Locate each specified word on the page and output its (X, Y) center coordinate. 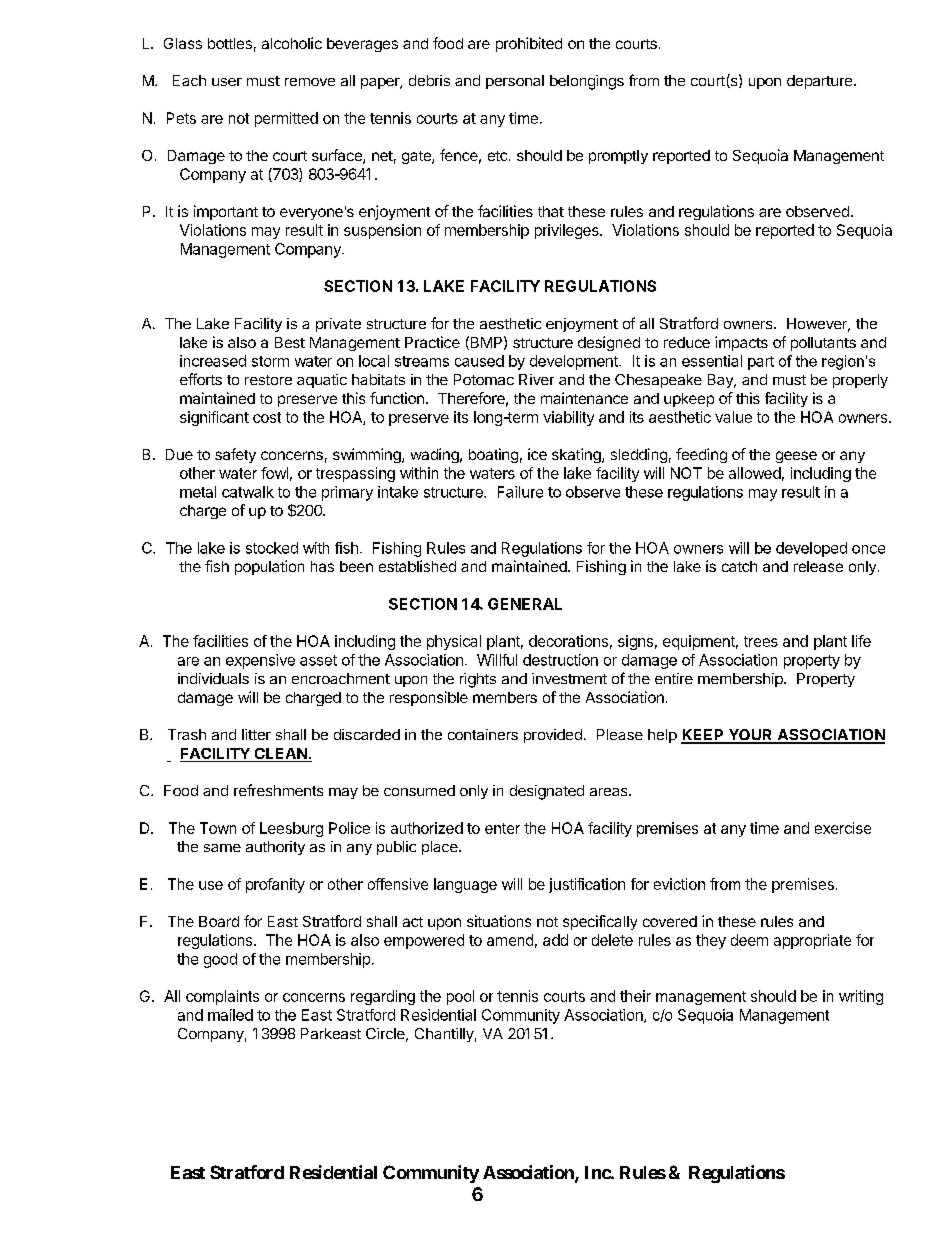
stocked (272, 548)
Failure (520, 492)
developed (811, 549)
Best (290, 342)
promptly (618, 157)
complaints (222, 997)
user (227, 82)
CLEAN (280, 755)
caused (479, 361)
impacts (741, 343)
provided (553, 736)
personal (515, 82)
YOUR (750, 736)
